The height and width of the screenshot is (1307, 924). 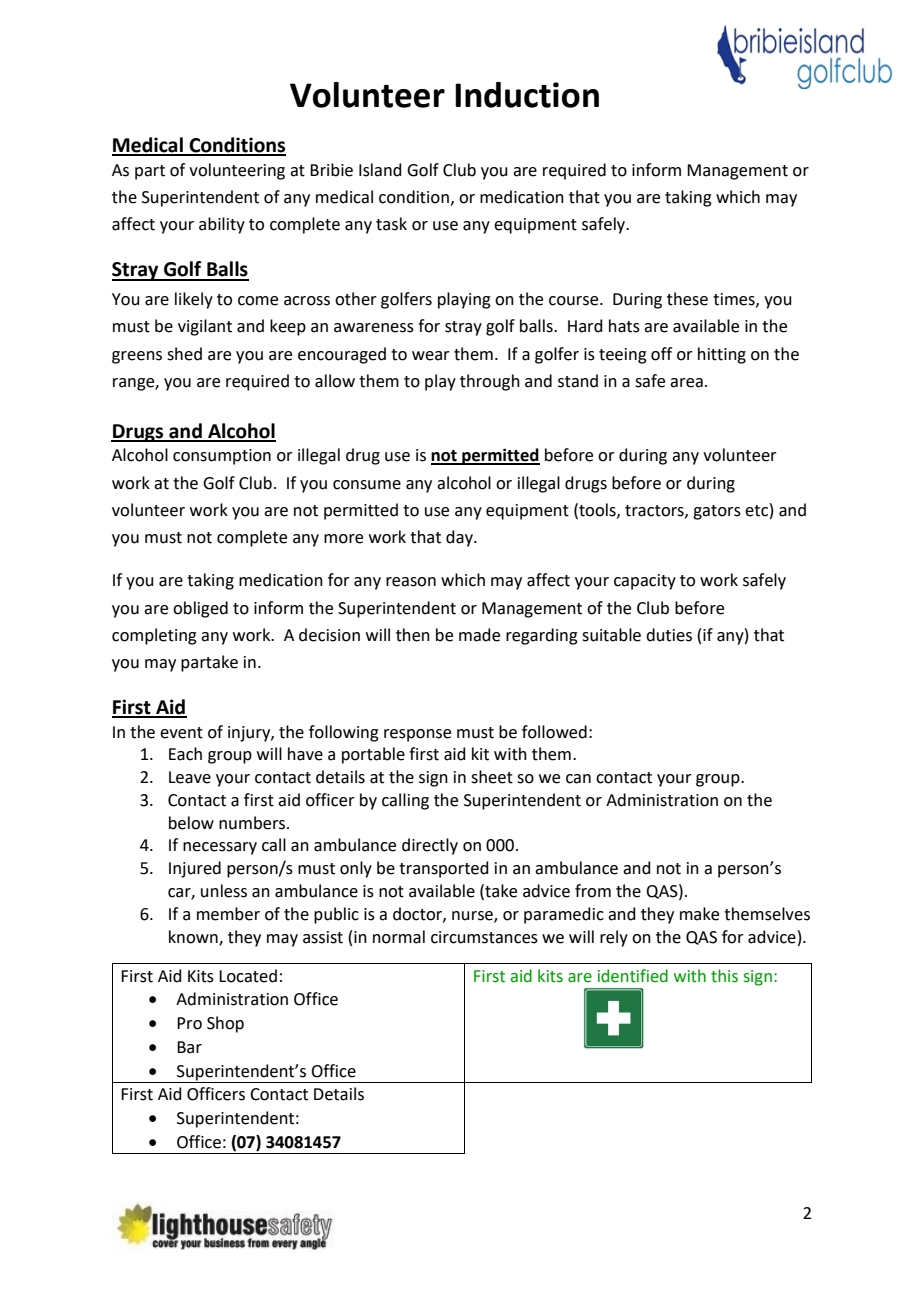 What do you see at coordinates (380, 170) in the screenshot?
I see `Island` at bounding box center [380, 170].
